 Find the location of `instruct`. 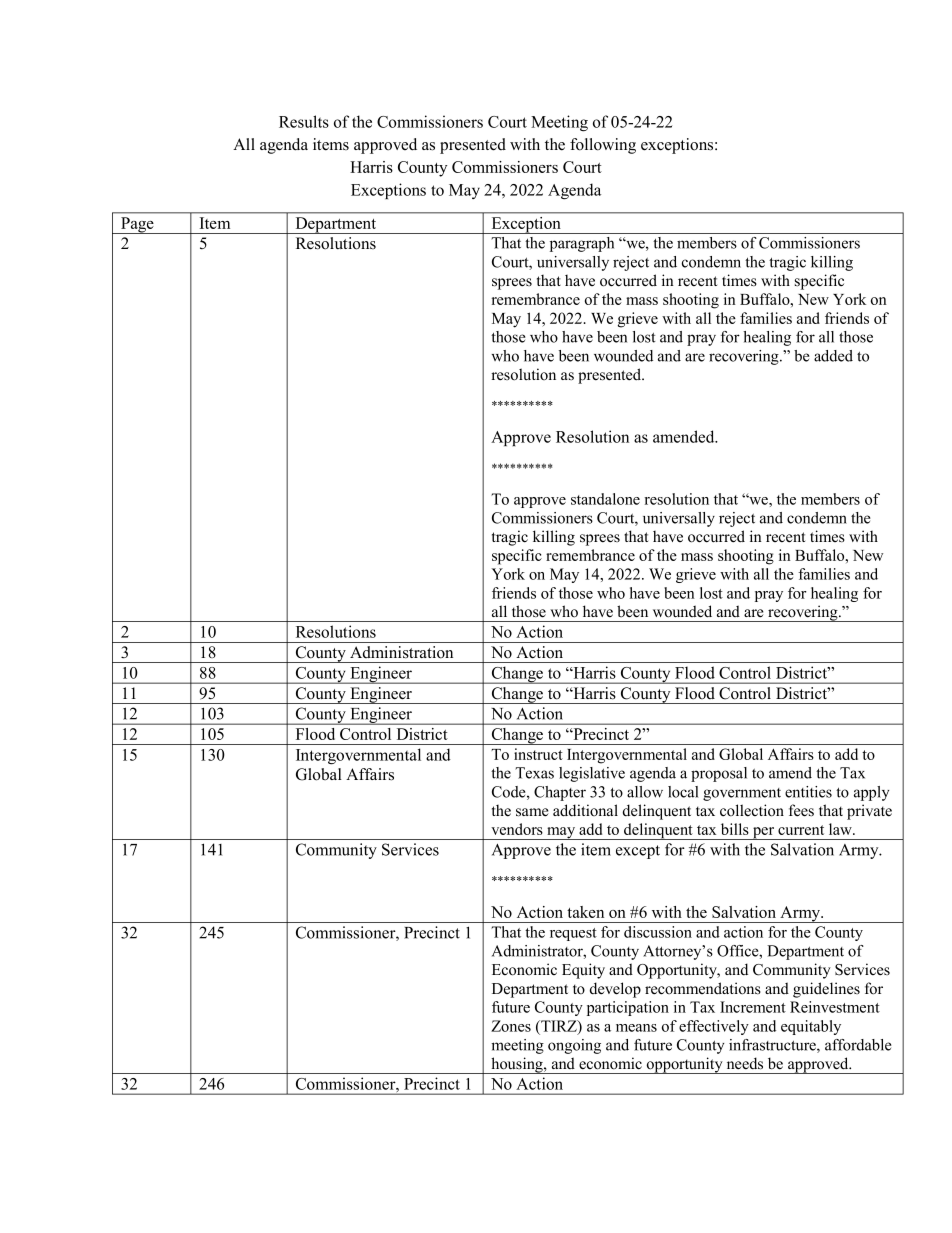

instruct is located at coordinates (538, 754).
